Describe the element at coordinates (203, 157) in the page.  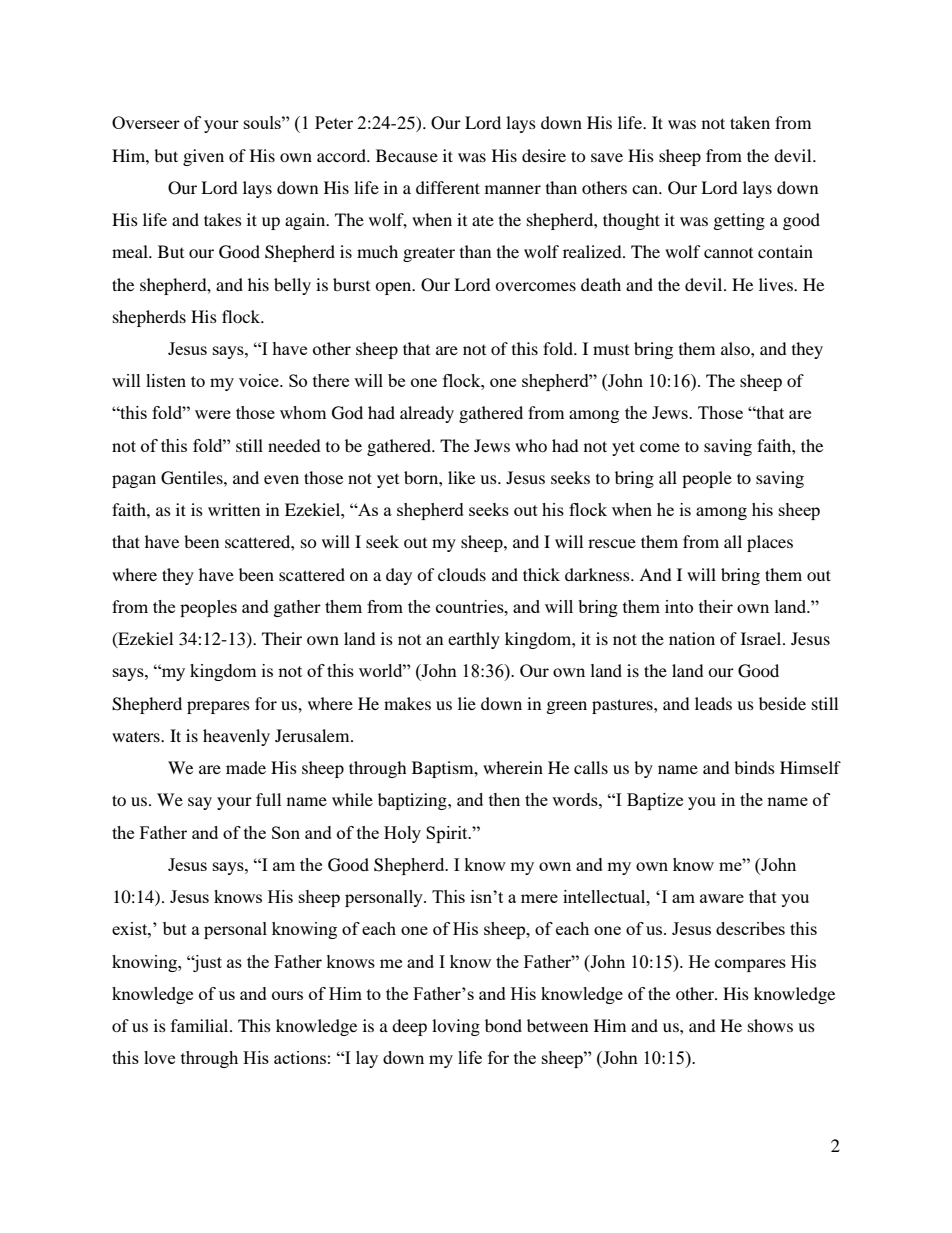
I see `given` at that location.
